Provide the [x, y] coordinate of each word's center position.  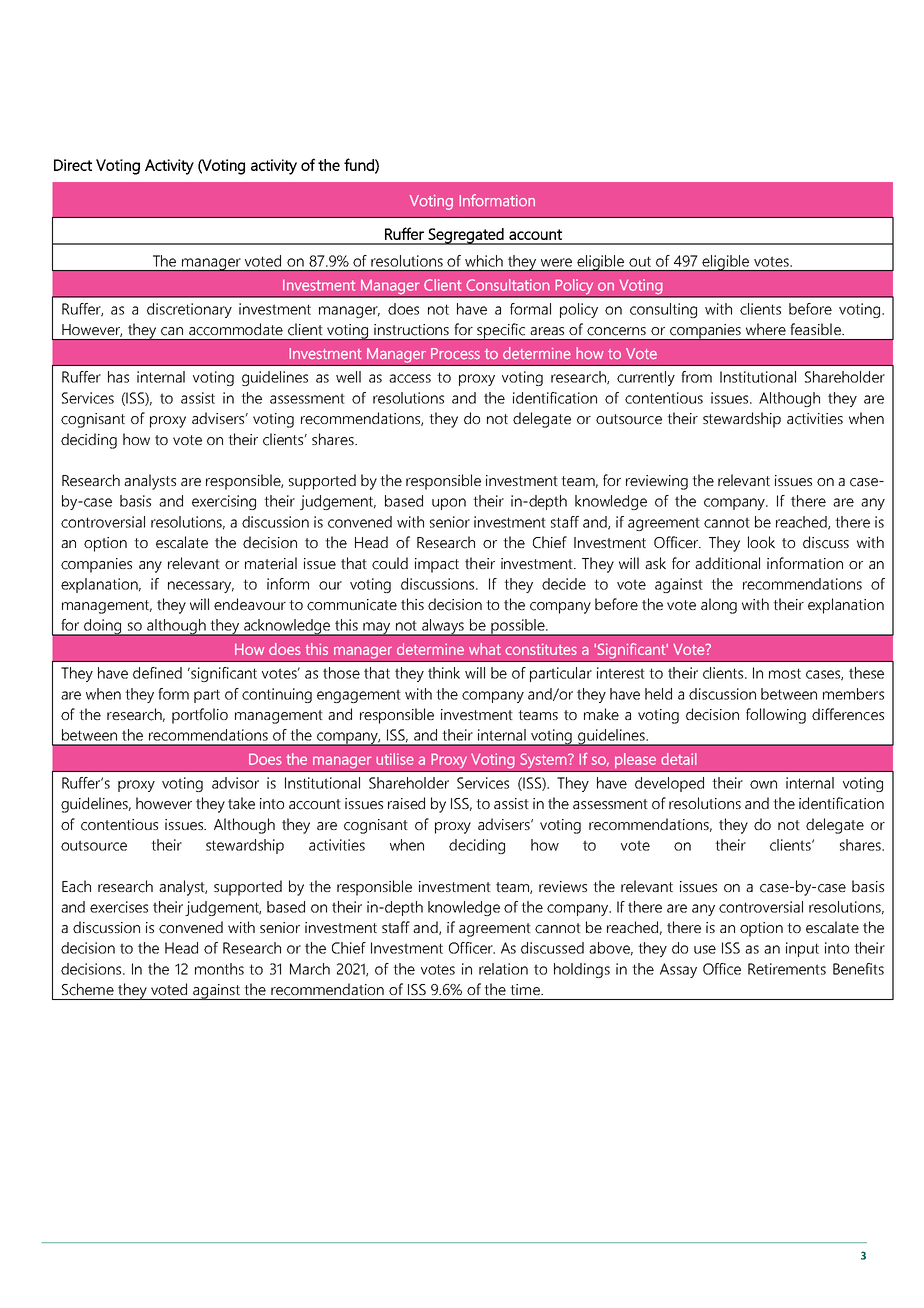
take [241, 803]
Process [455, 354]
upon [449, 504]
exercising [224, 502]
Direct [73, 165]
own [763, 784]
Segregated [466, 236]
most [785, 673]
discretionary [189, 310]
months [219, 969]
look [761, 542]
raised [406, 803]
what [485, 649]
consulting [663, 310]
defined [157, 673]
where [766, 329]
